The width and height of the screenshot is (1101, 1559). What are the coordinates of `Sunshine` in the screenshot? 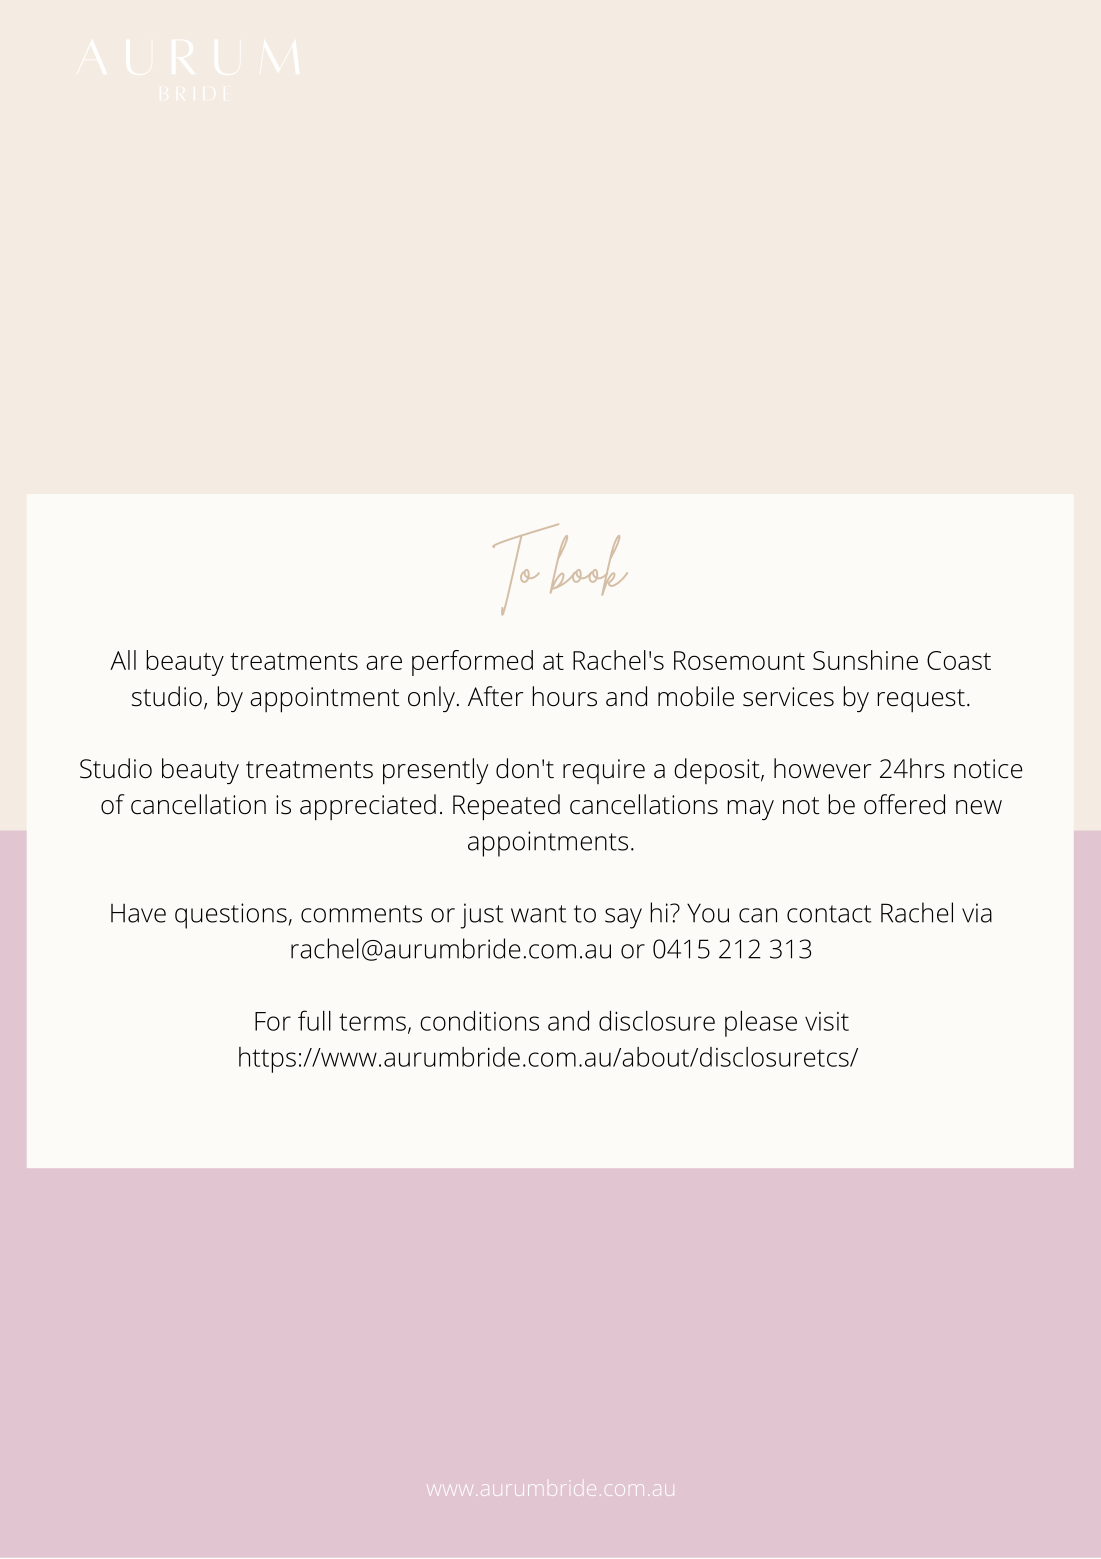 It's located at (865, 660).
